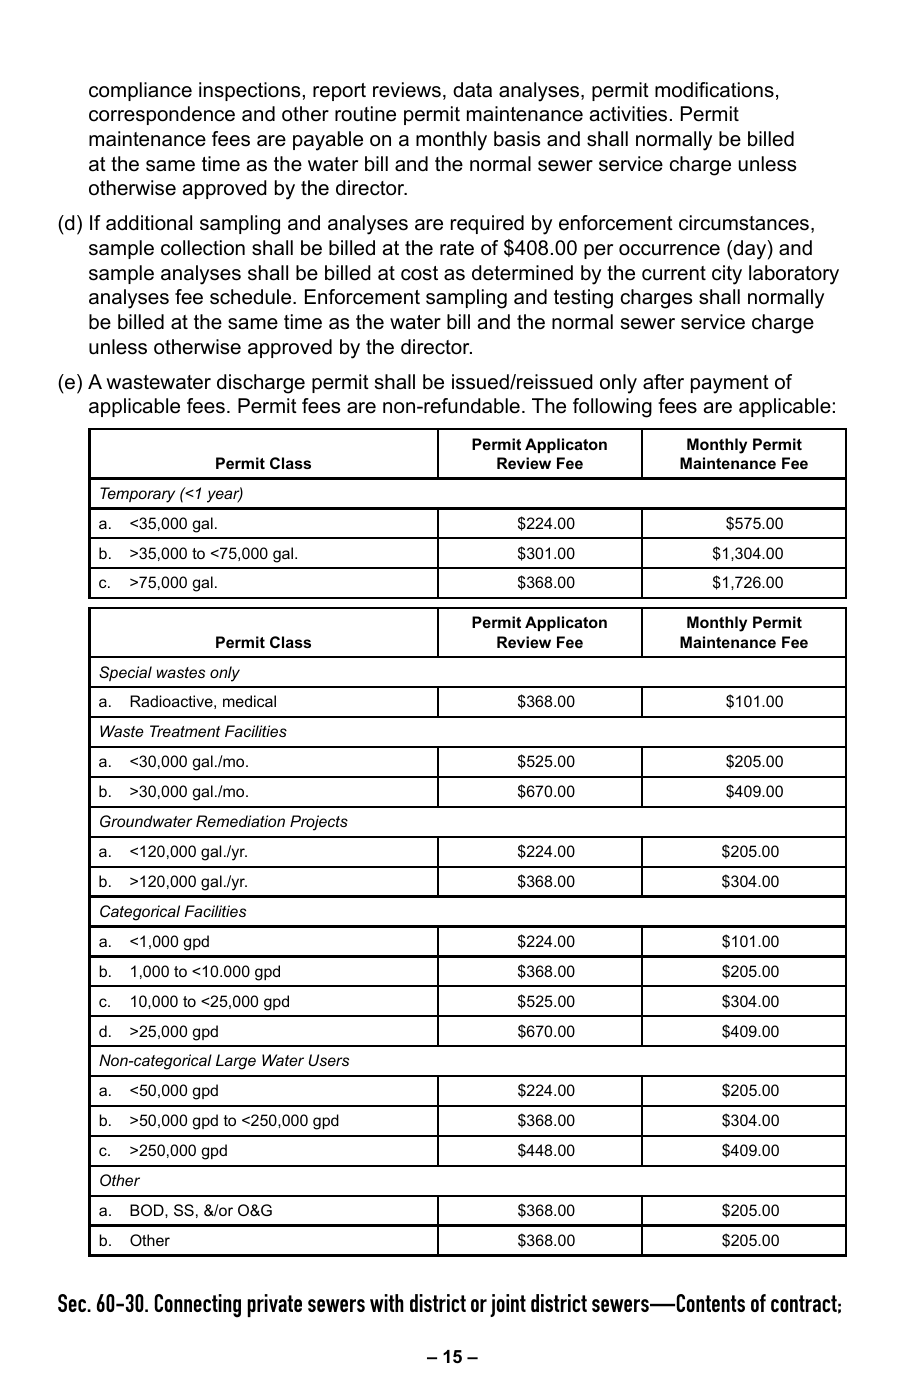 This screenshot has height=1398, width=905. I want to click on Connecting, so click(197, 1306).
